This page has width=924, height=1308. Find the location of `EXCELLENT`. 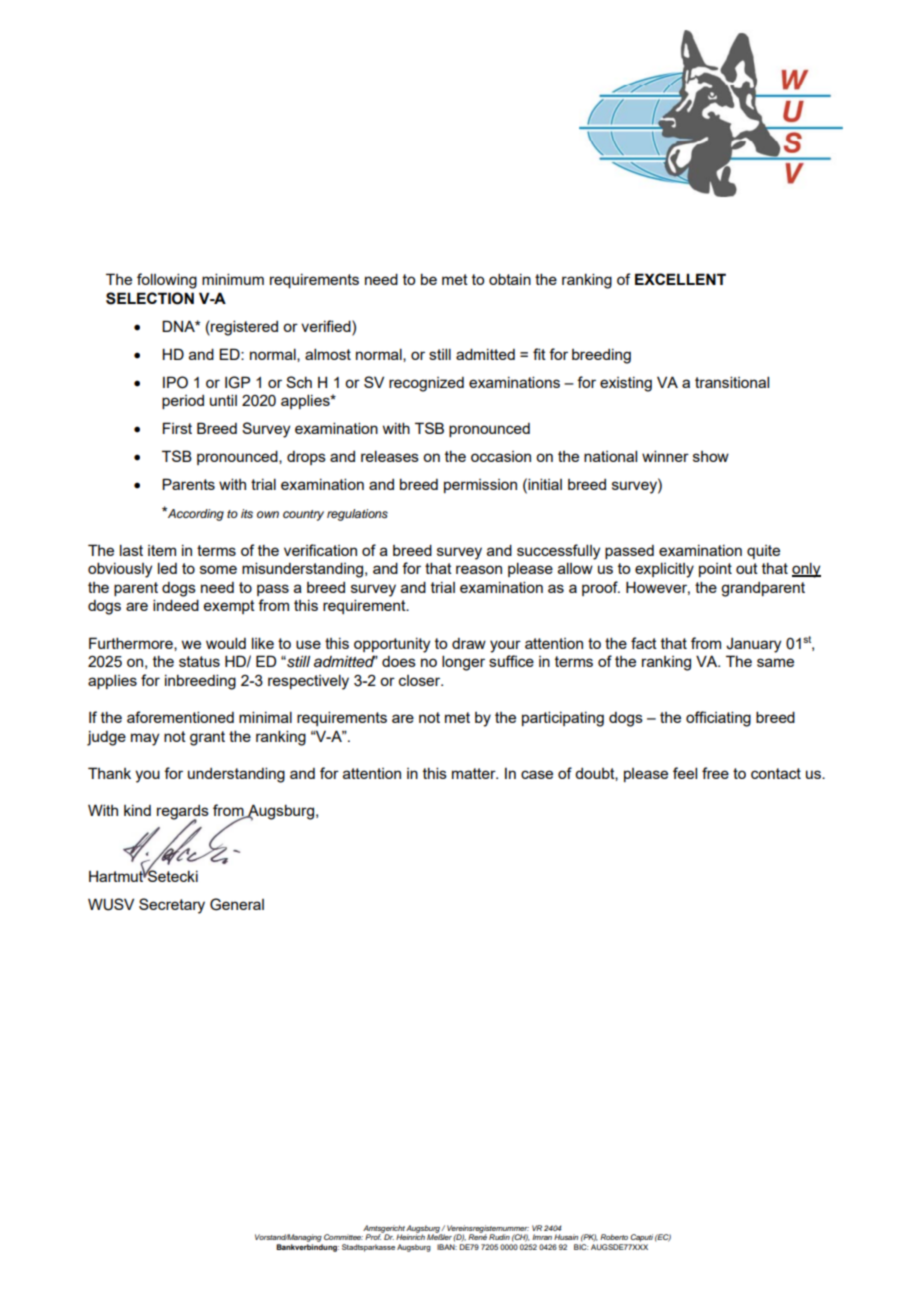

EXCELLENT is located at coordinates (680, 279).
